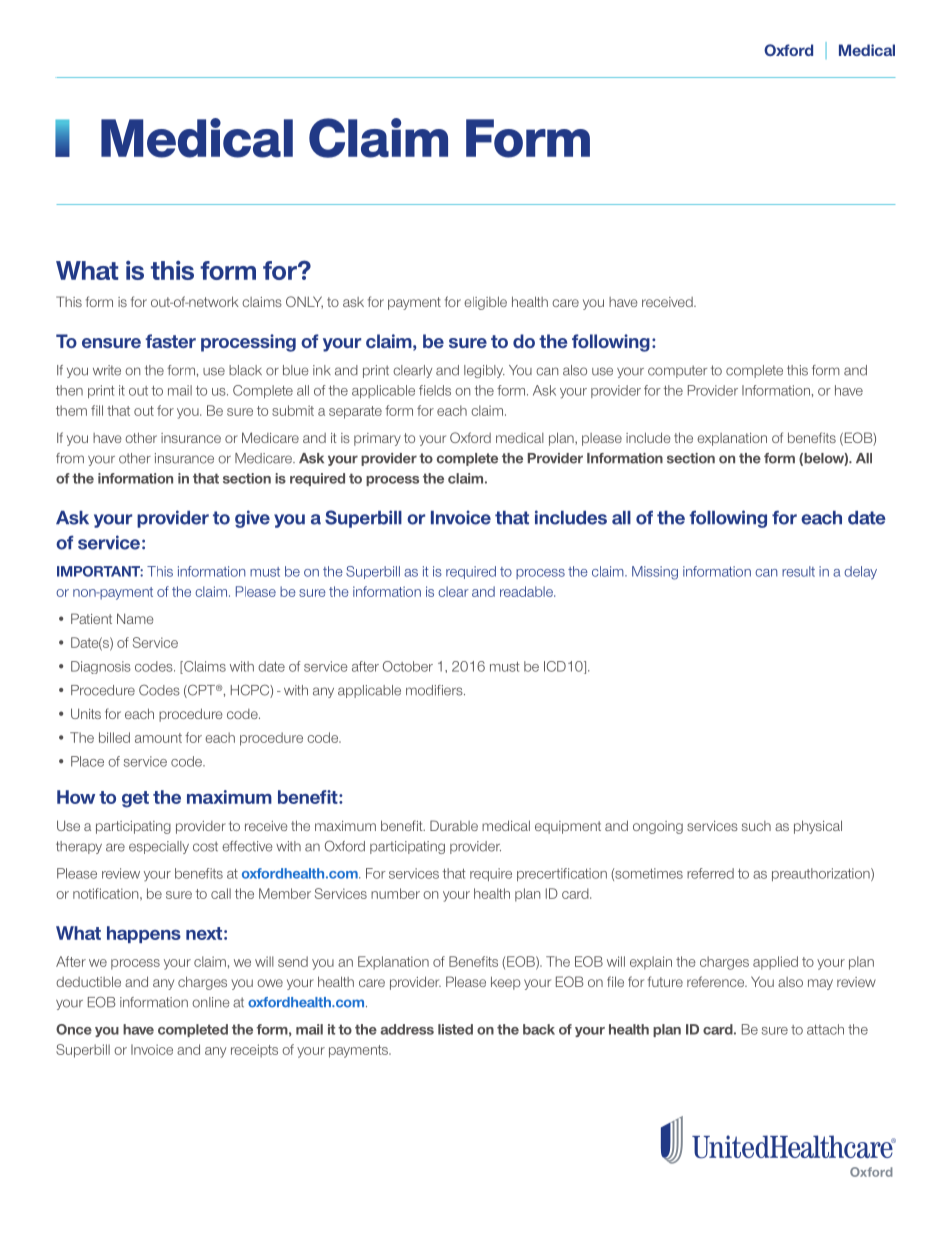 The image size is (952, 1233). I want to click on primary, so click(377, 439).
